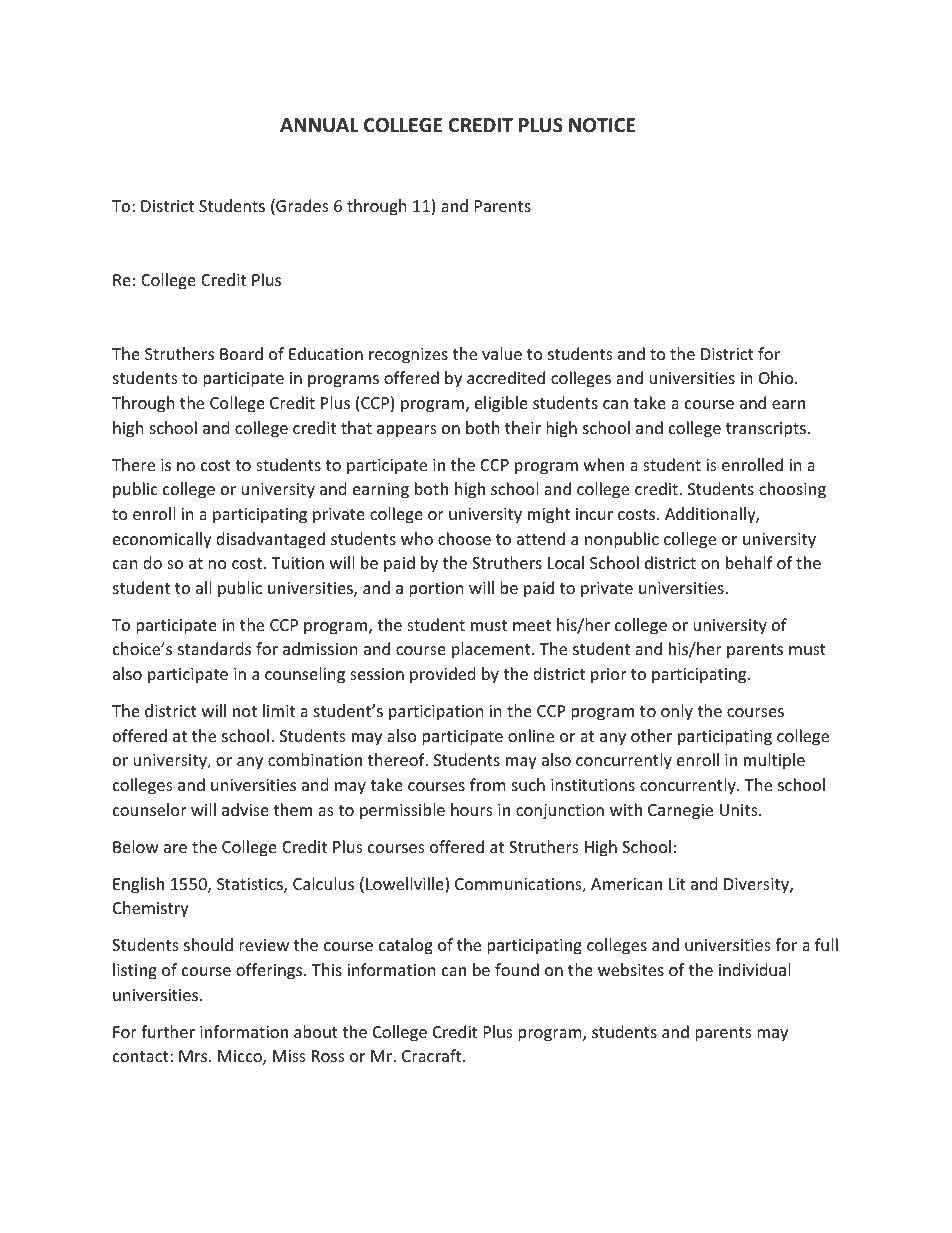  Describe the element at coordinates (472, 809) in the image. I see `hours` at that location.
